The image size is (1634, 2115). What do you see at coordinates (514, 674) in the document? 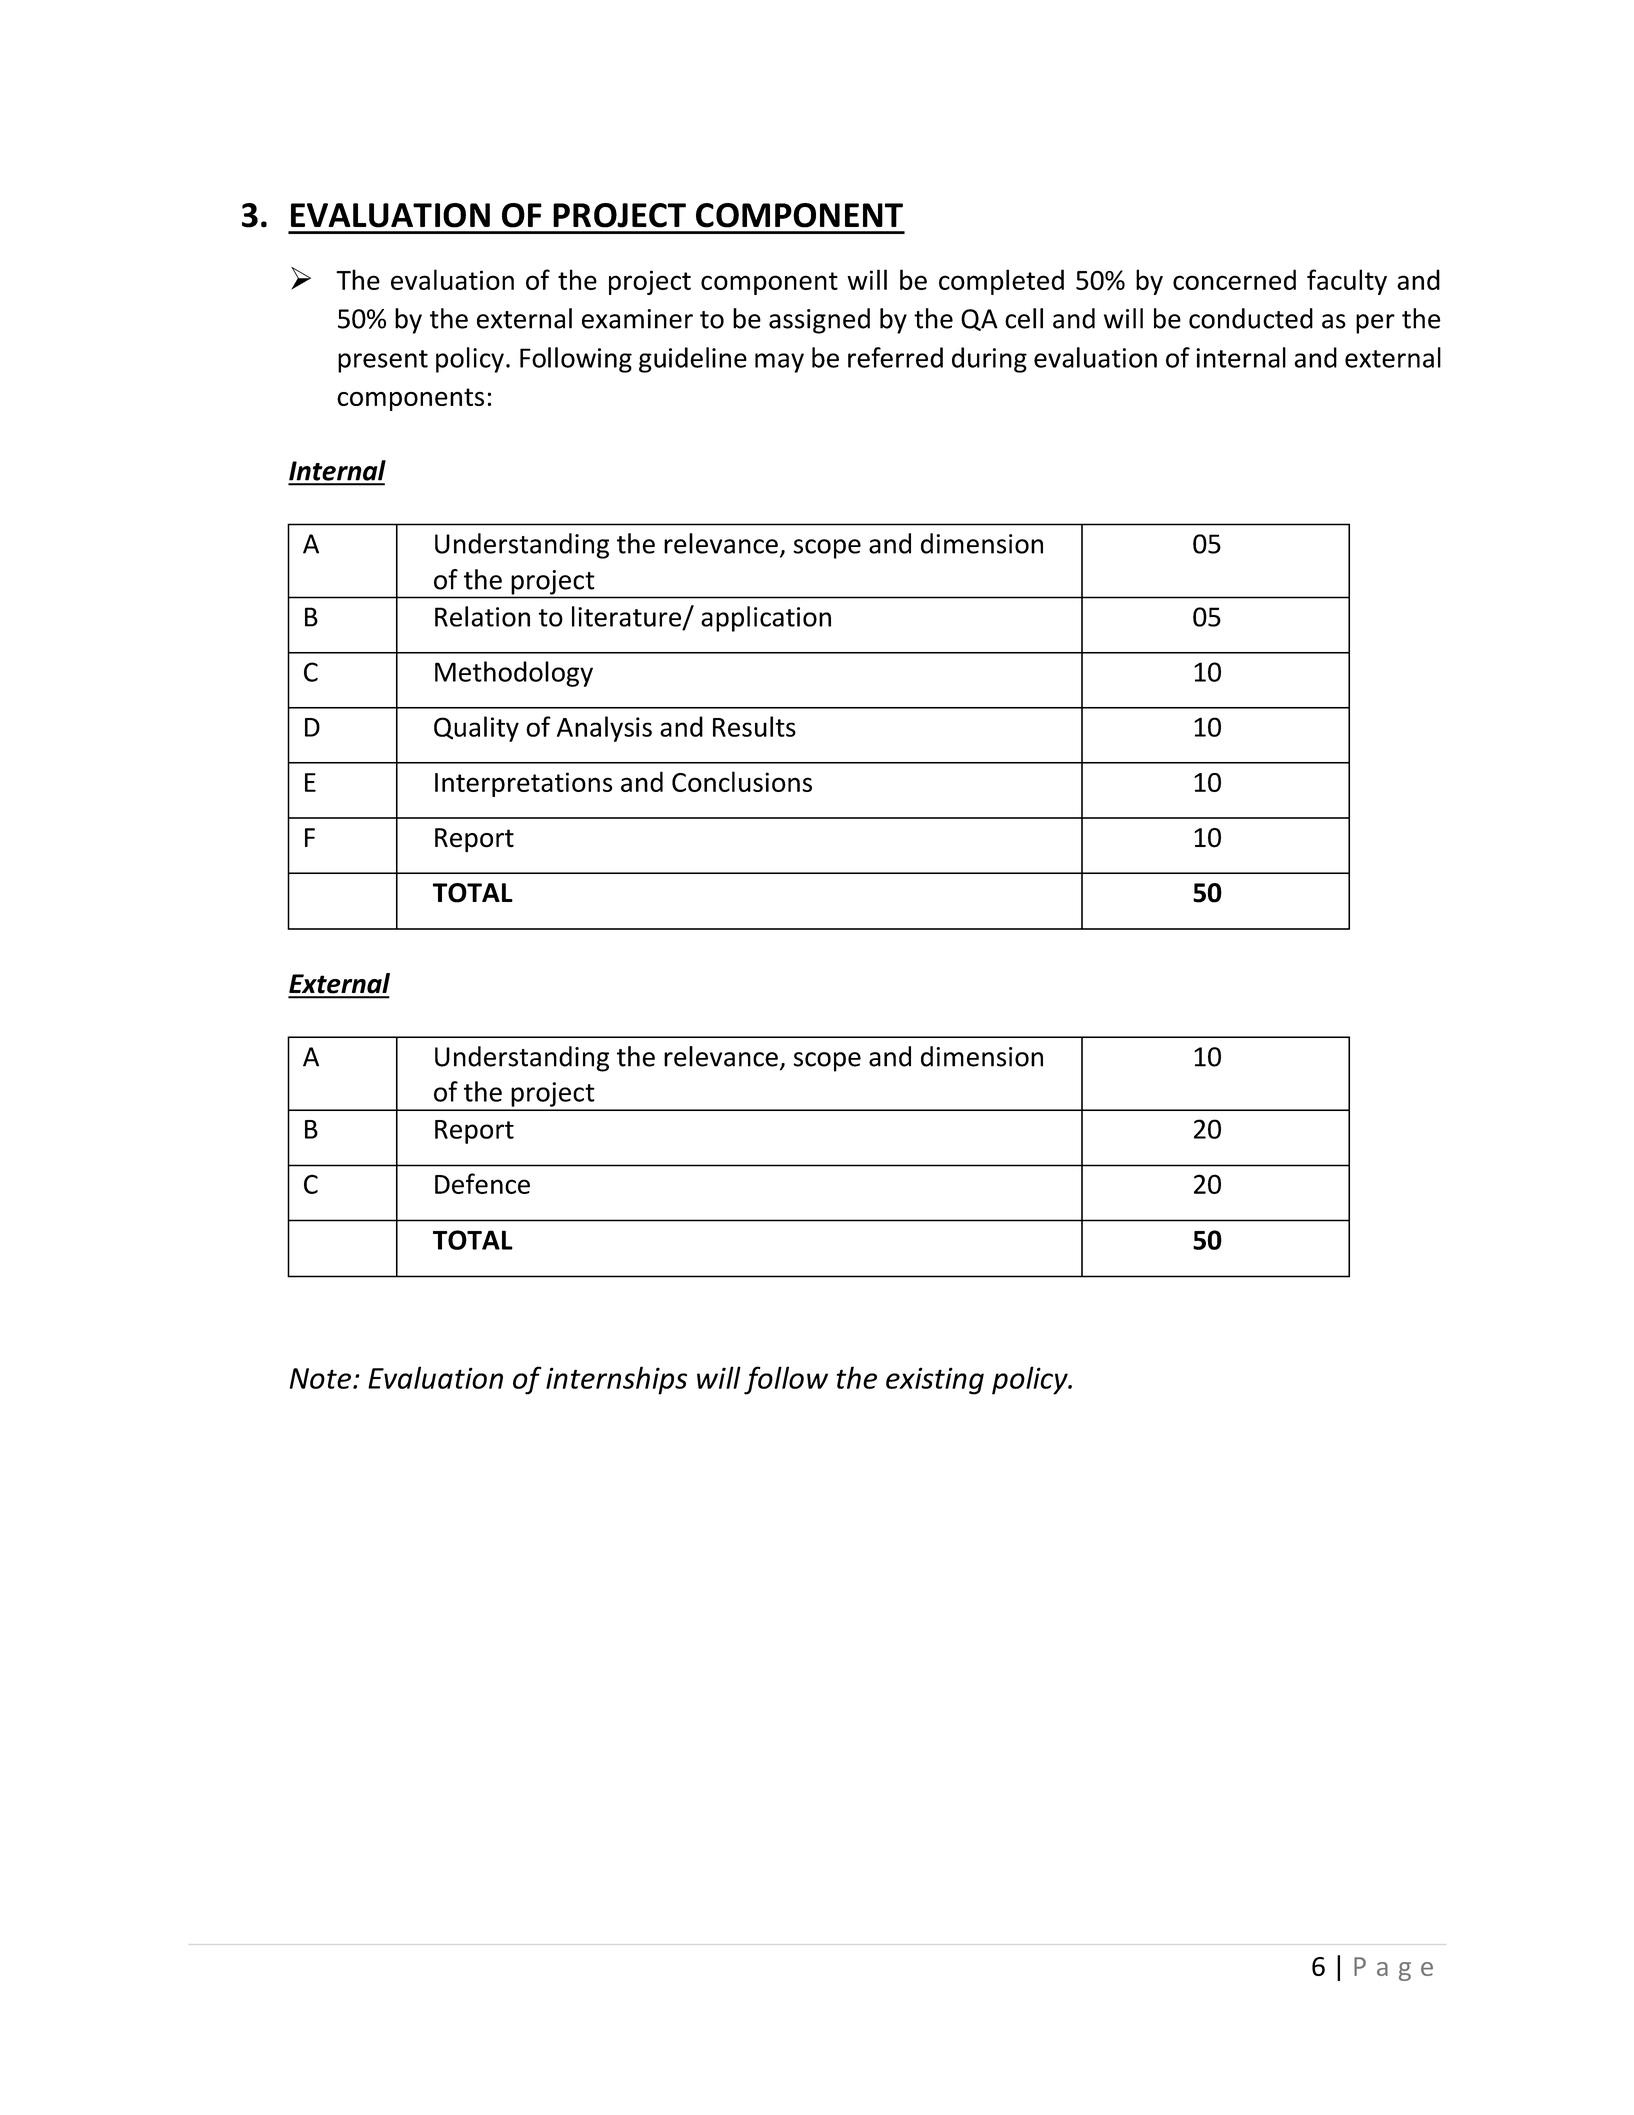
I see `Methodology` at bounding box center [514, 674].
